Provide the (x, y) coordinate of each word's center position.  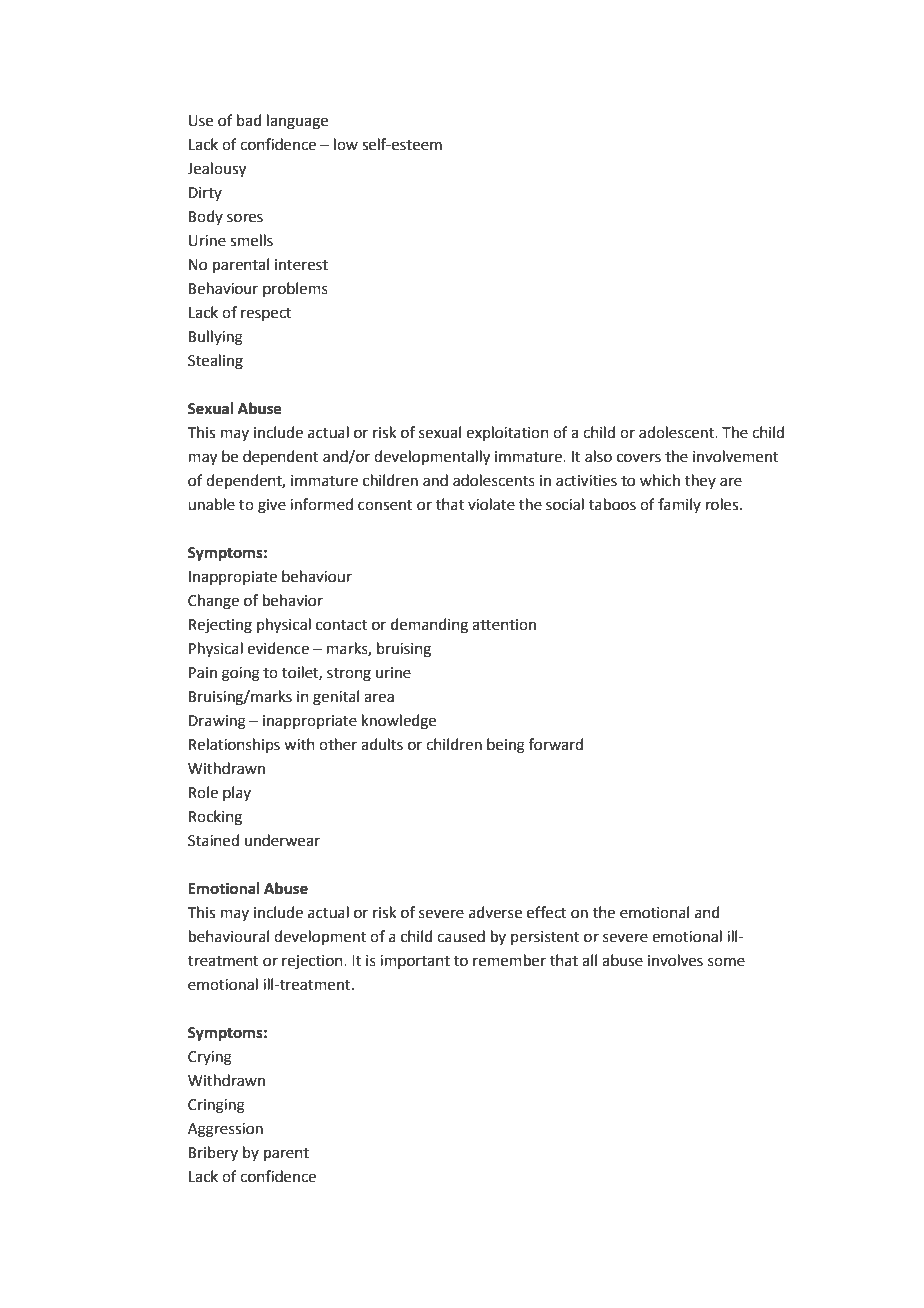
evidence (278, 648)
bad (249, 120)
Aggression (225, 1130)
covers (639, 458)
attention (504, 625)
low (346, 144)
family (679, 505)
